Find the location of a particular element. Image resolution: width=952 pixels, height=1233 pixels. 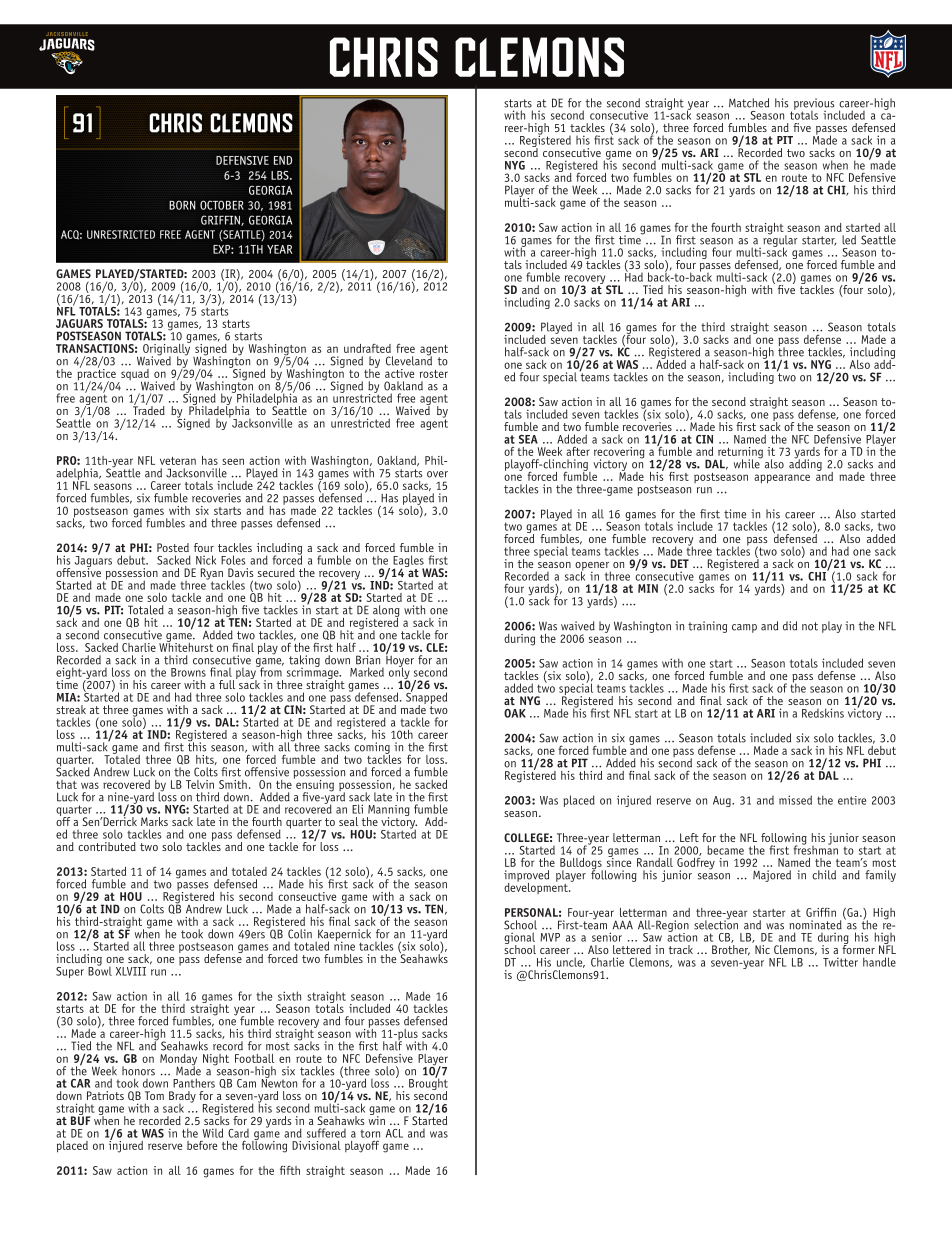

before is located at coordinates (202, 1145).
